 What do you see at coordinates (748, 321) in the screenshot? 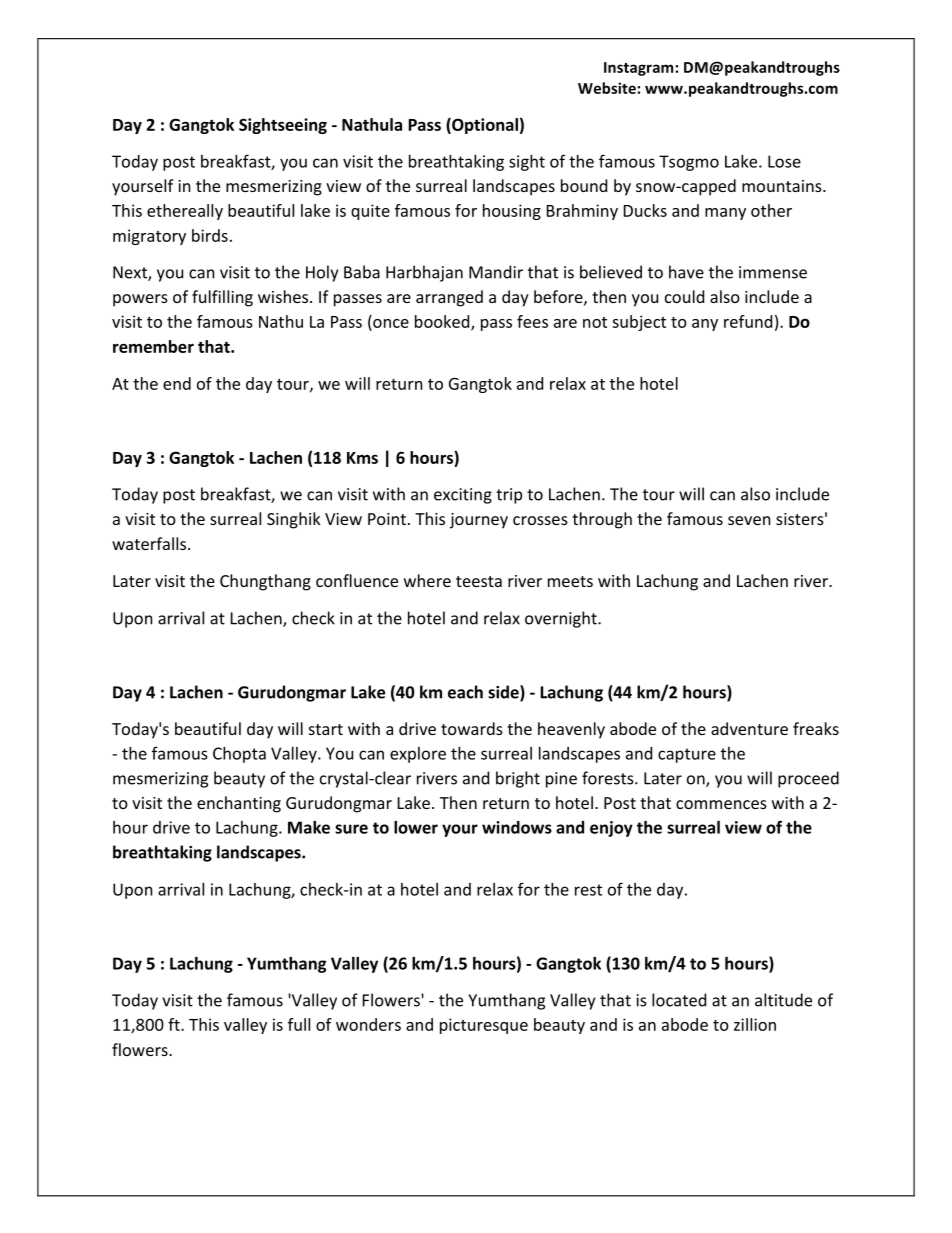
I see `refund` at bounding box center [748, 321].
